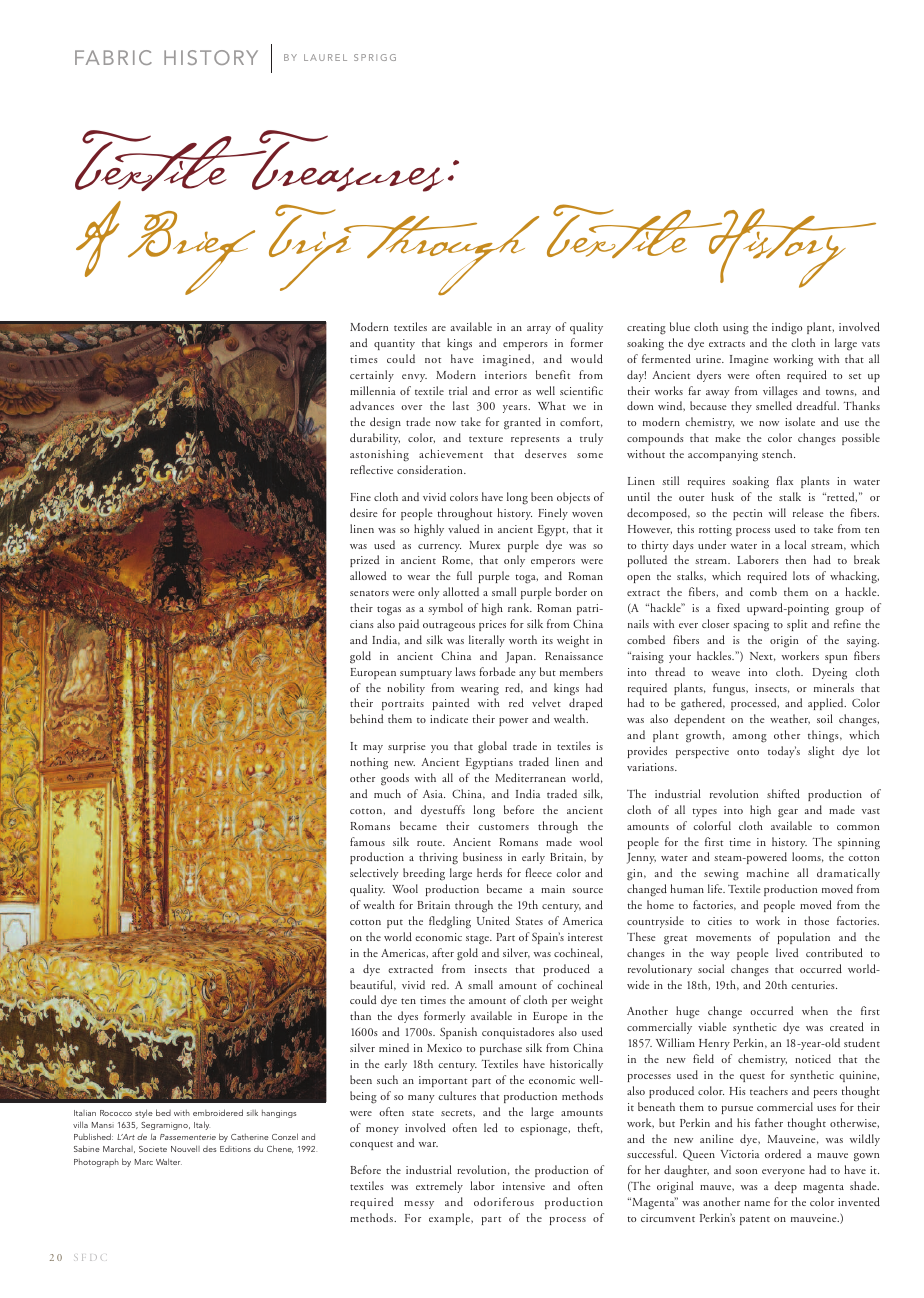 The width and height of the screenshot is (924, 1298). I want to click on indigo, so click(787, 328).
